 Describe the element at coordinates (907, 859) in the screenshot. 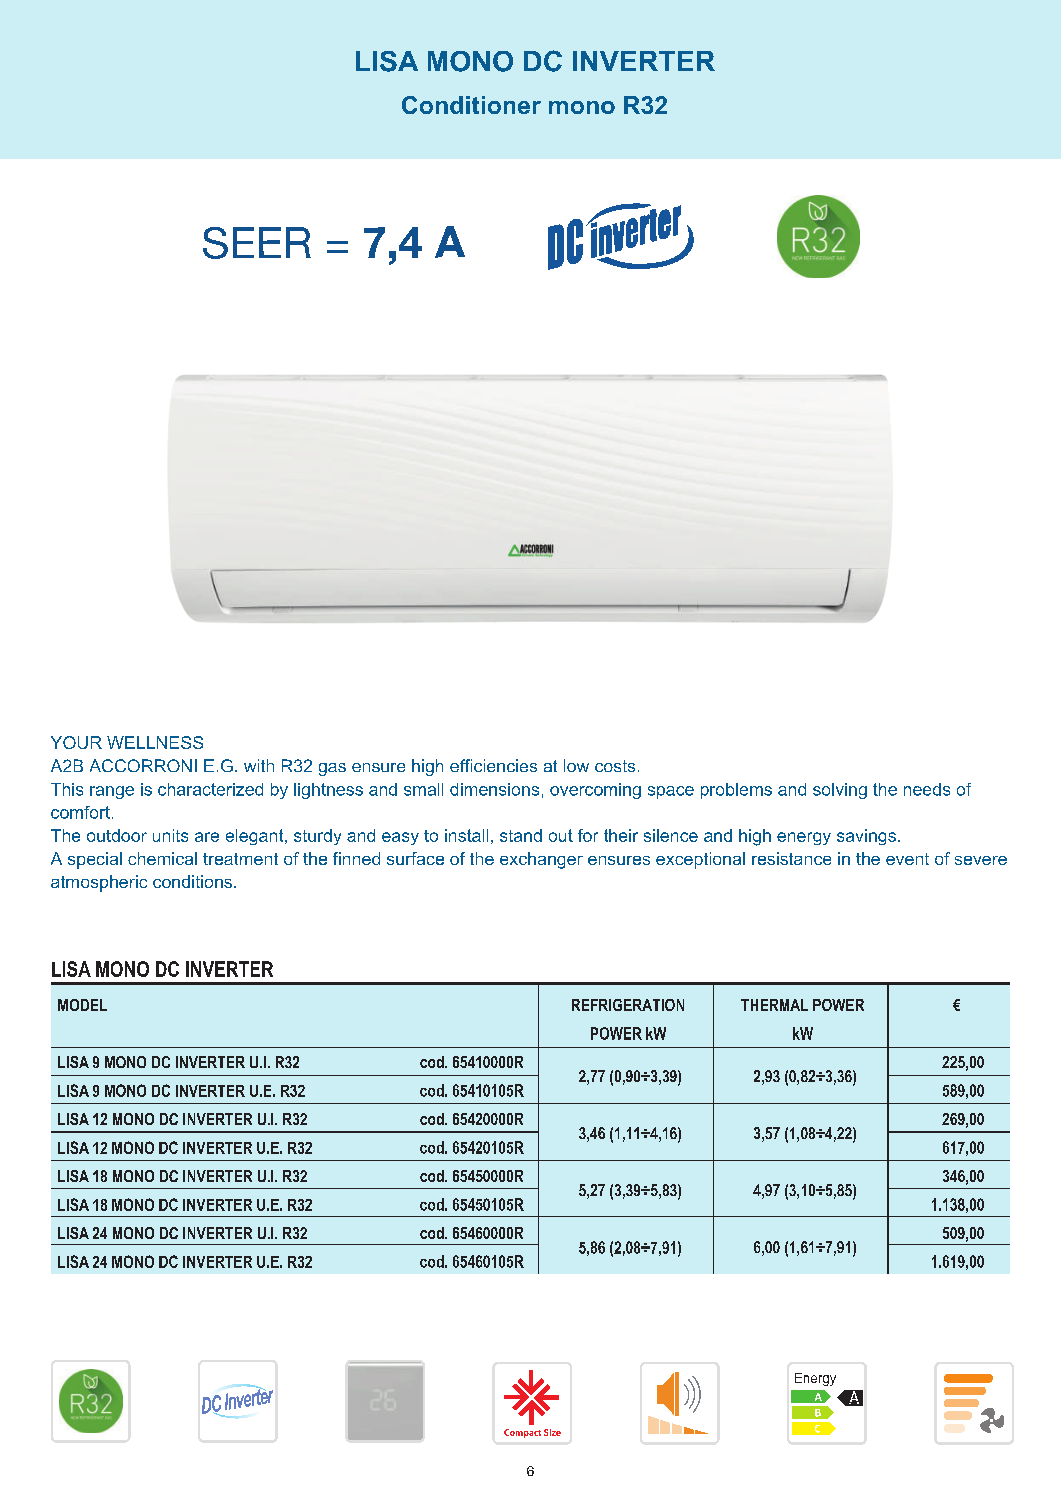

I see `event` at that location.
